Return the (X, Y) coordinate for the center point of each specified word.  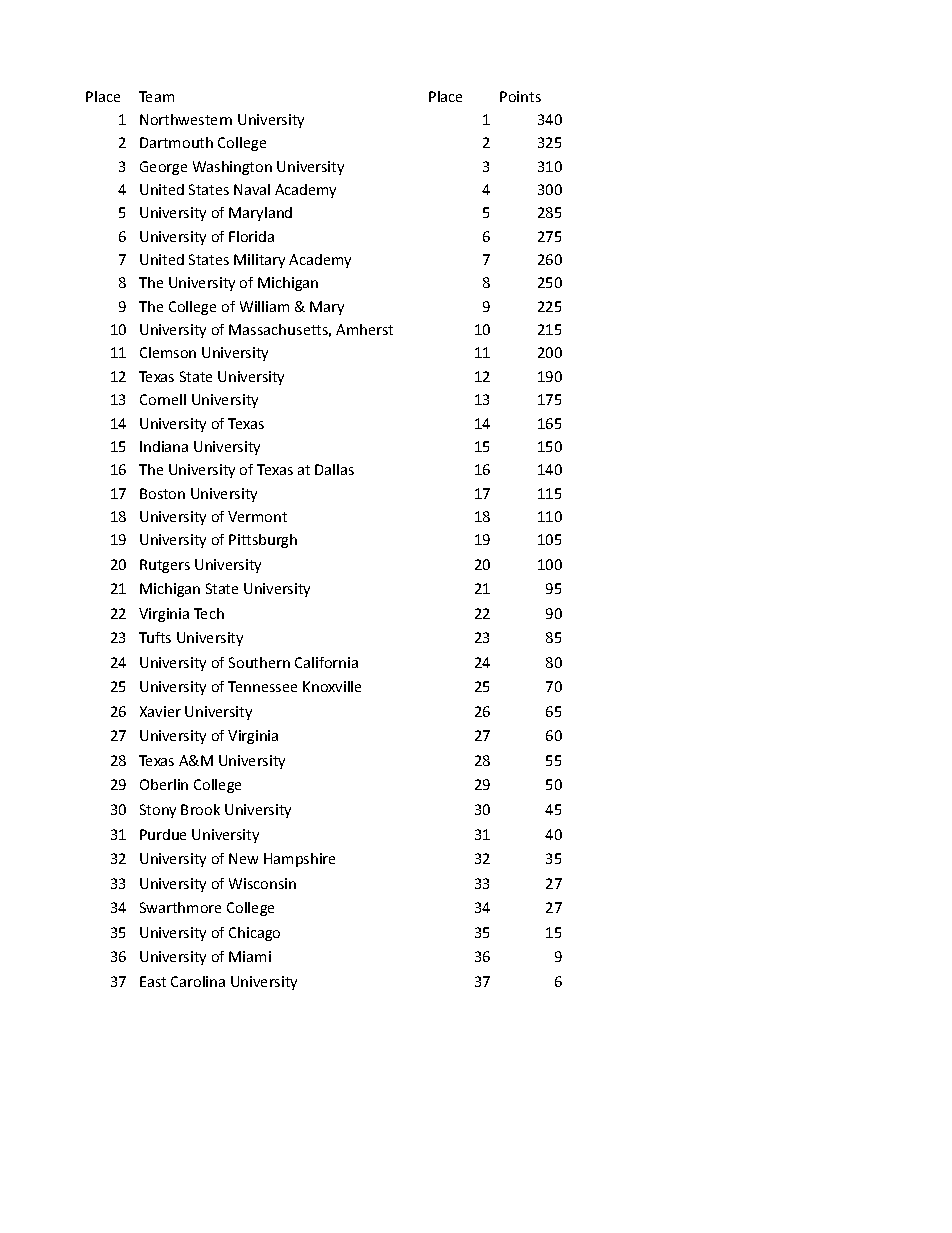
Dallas (334, 469)
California (326, 662)
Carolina (198, 981)
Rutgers (165, 566)
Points (520, 96)
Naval (252, 189)
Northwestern (186, 119)
